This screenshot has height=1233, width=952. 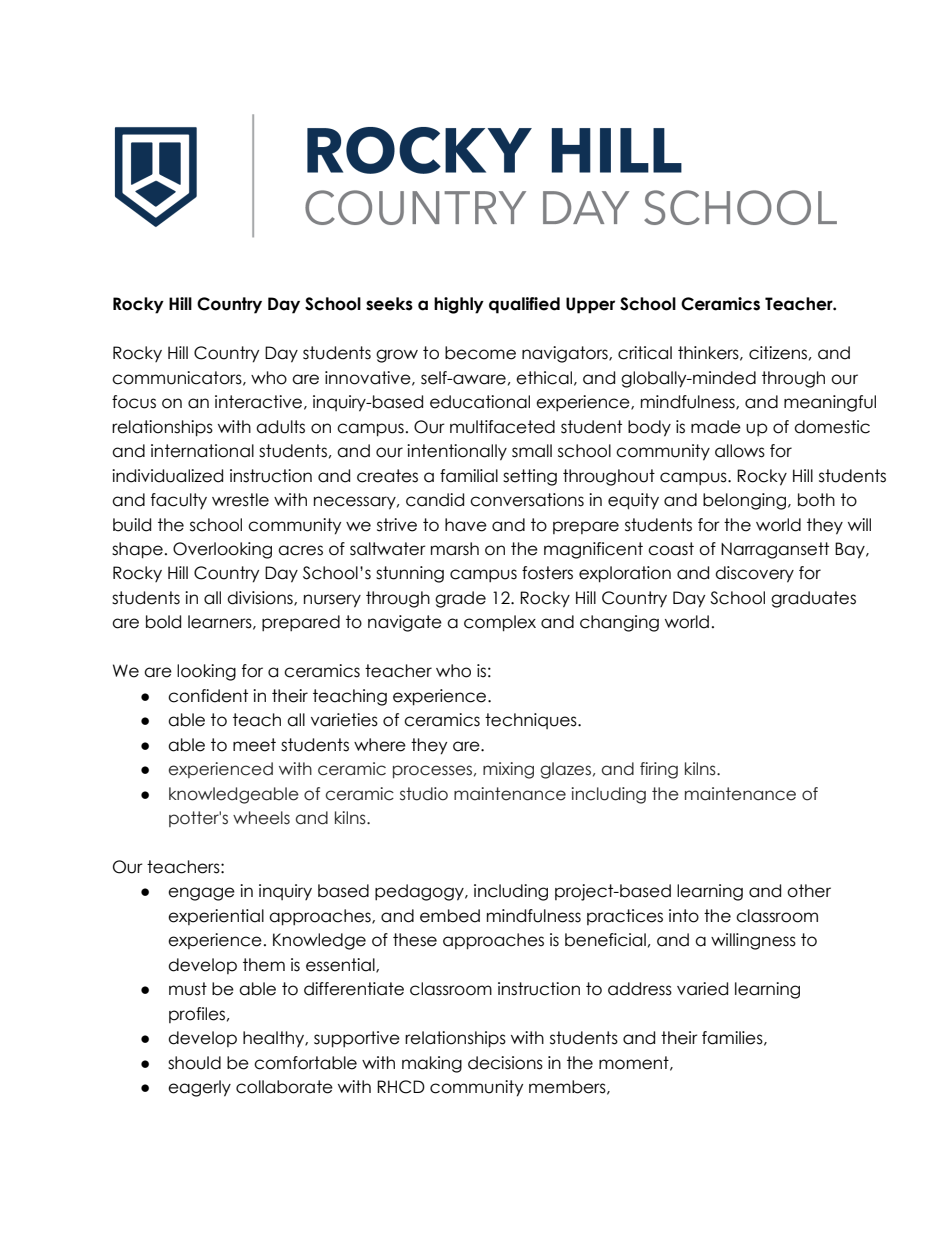 What do you see at coordinates (480, 353) in the screenshot?
I see `become` at bounding box center [480, 353].
